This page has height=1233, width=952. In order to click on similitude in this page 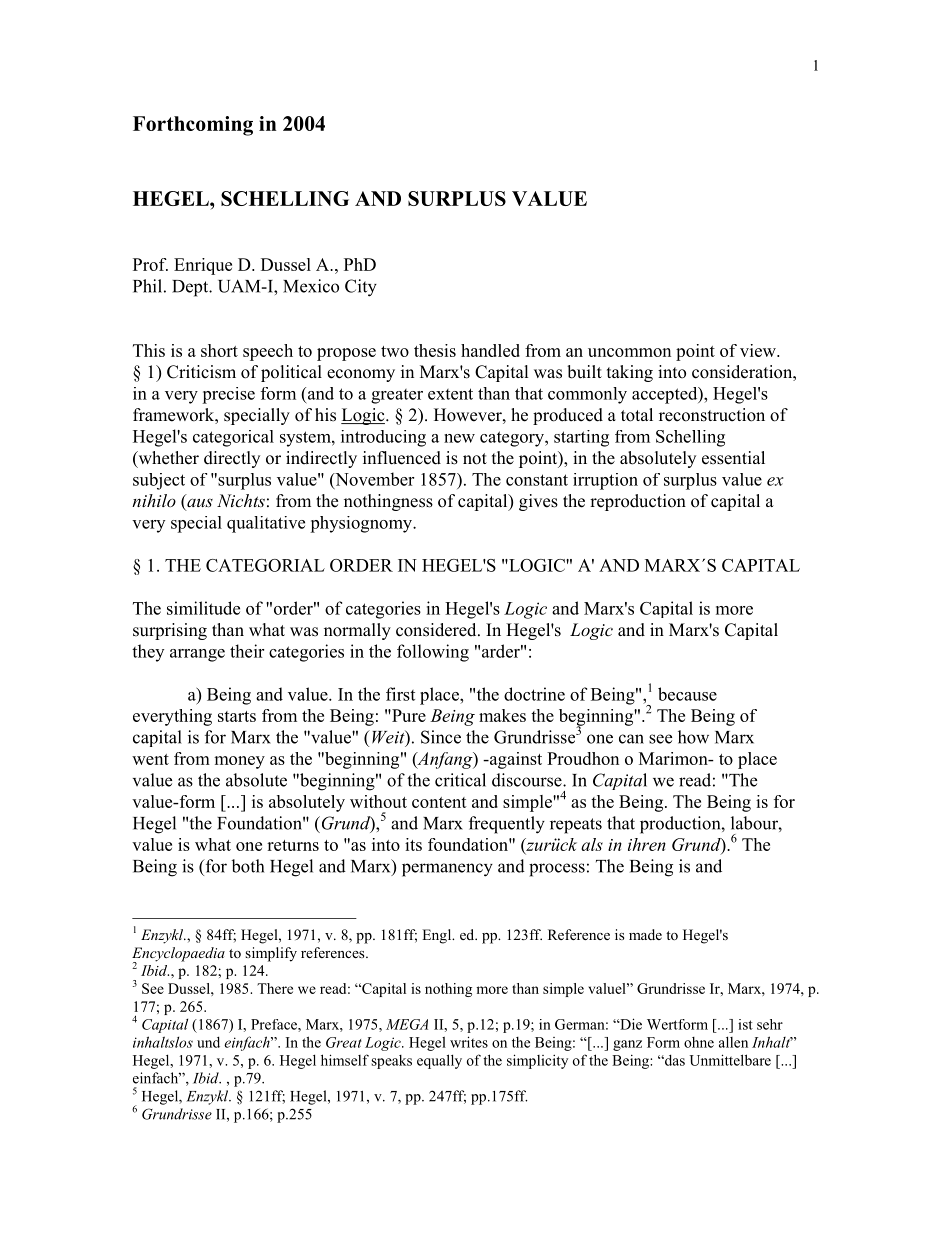, I will do `click(203, 608)`.
